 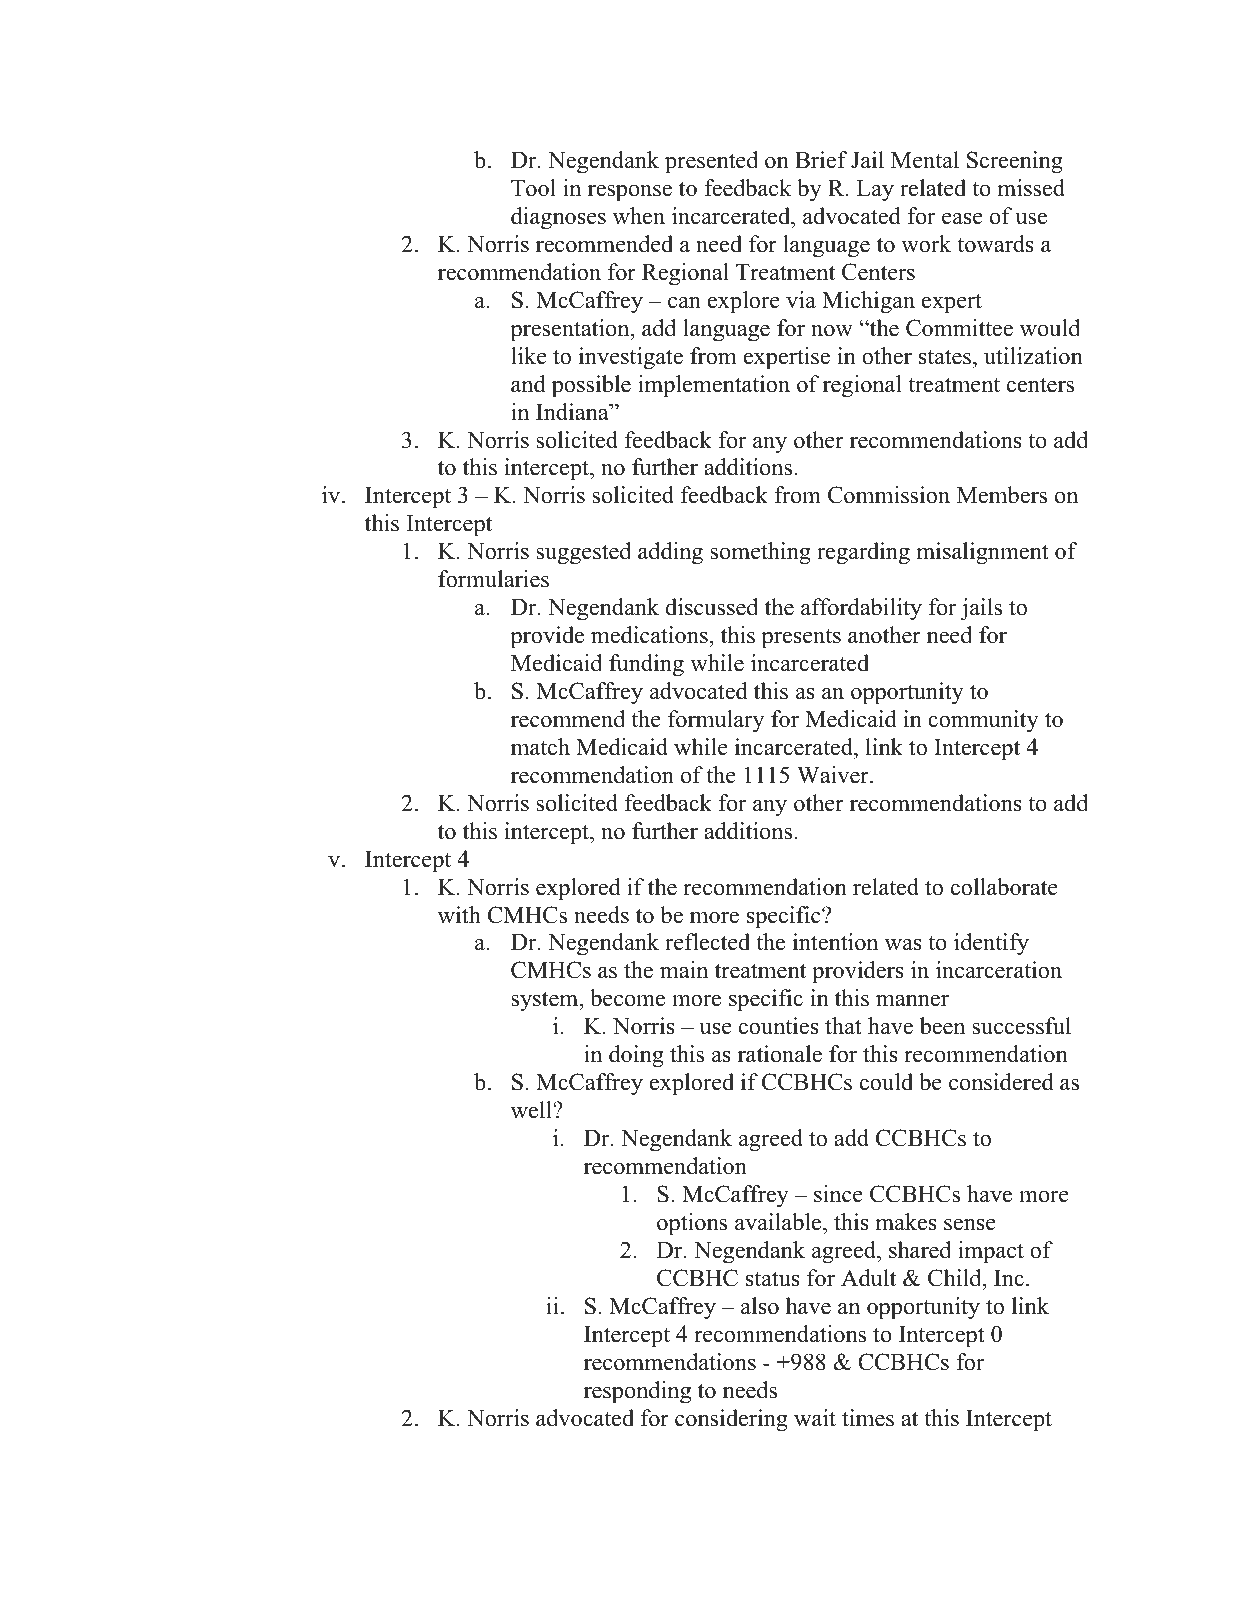 I want to click on community, so click(x=983, y=721).
